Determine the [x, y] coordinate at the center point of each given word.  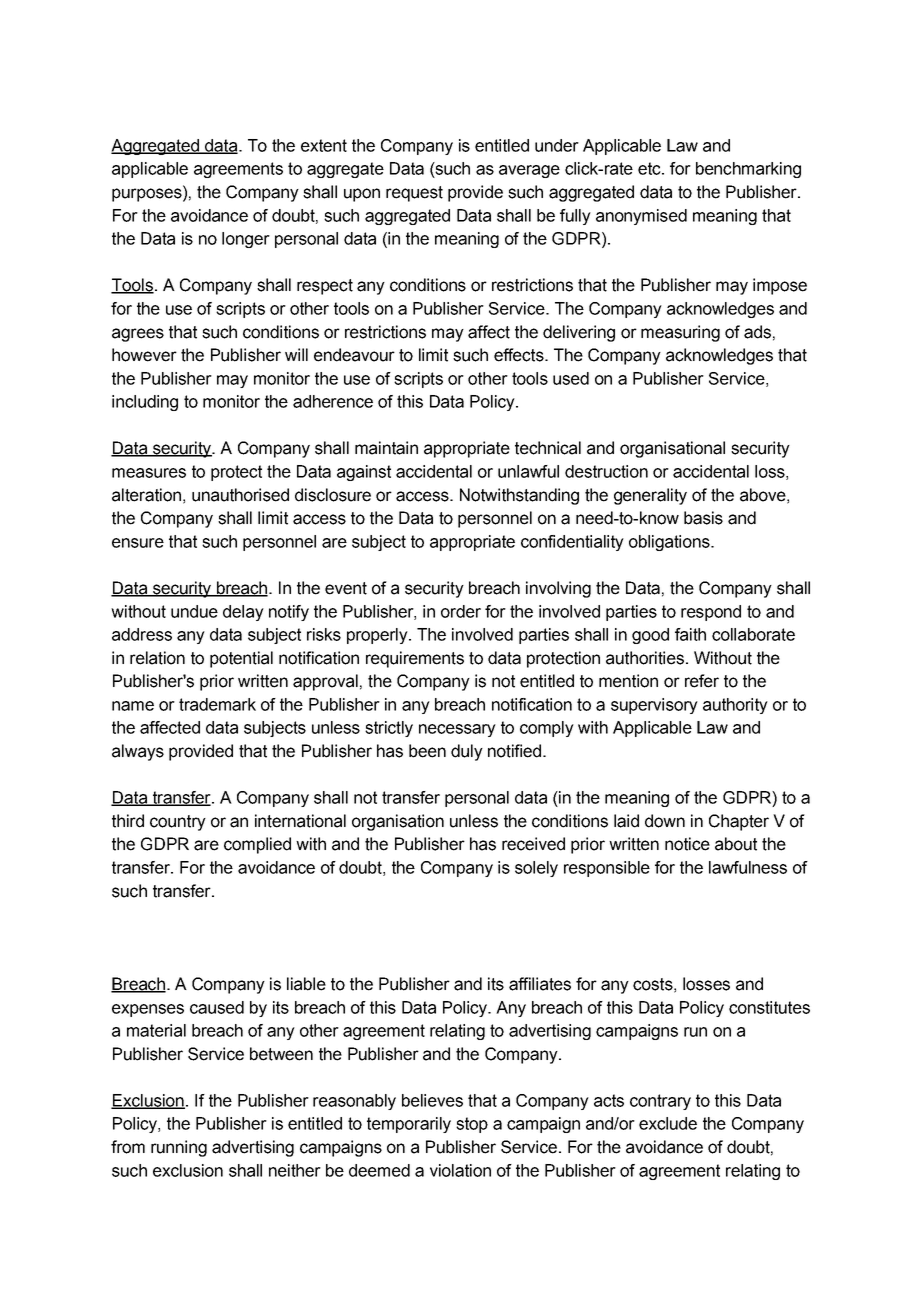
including [145, 403]
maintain [386, 448]
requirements [415, 659]
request [414, 194]
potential [241, 659]
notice [687, 844]
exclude [668, 1123]
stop [472, 1125]
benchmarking [748, 170]
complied [257, 845]
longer [246, 240]
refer [702, 681]
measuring [680, 333]
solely [536, 869]
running [179, 1148]
